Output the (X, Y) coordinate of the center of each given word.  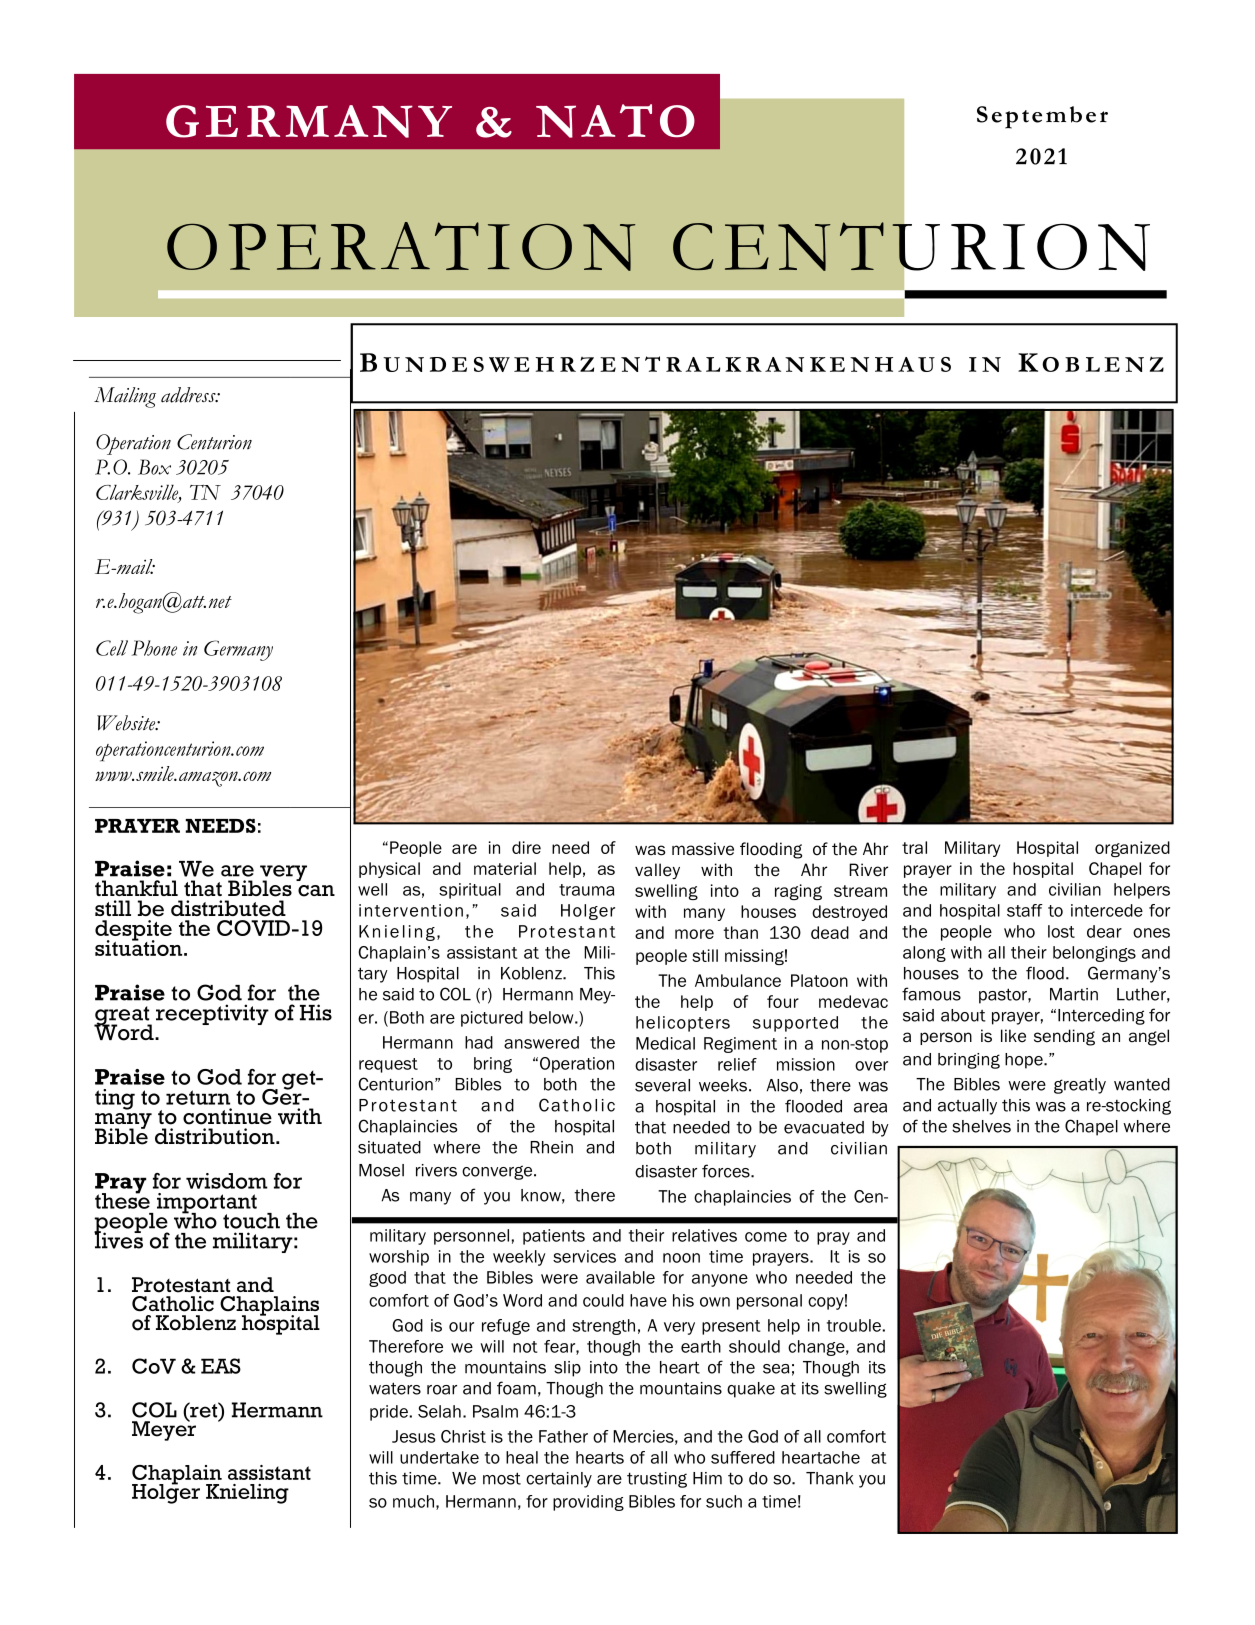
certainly (559, 1480)
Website (127, 723)
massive (703, 849)
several (662, 1085)
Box (154, 467)
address (189, 395)
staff (1025, 910)
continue (227, 1116)
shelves (981, 1126)
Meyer (164, 1430)
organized (1132, 849)
